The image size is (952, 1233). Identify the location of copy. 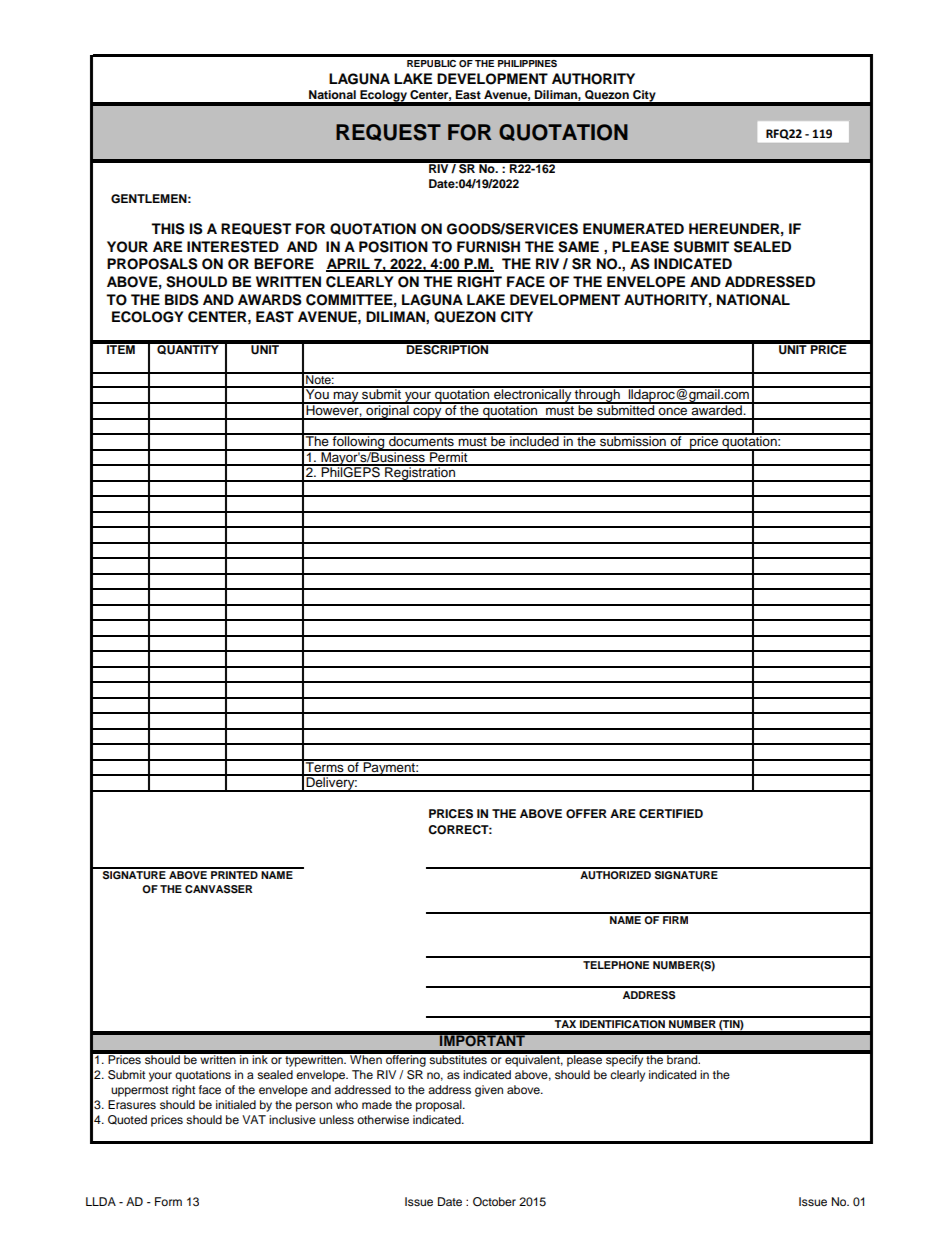
(427, 413).
